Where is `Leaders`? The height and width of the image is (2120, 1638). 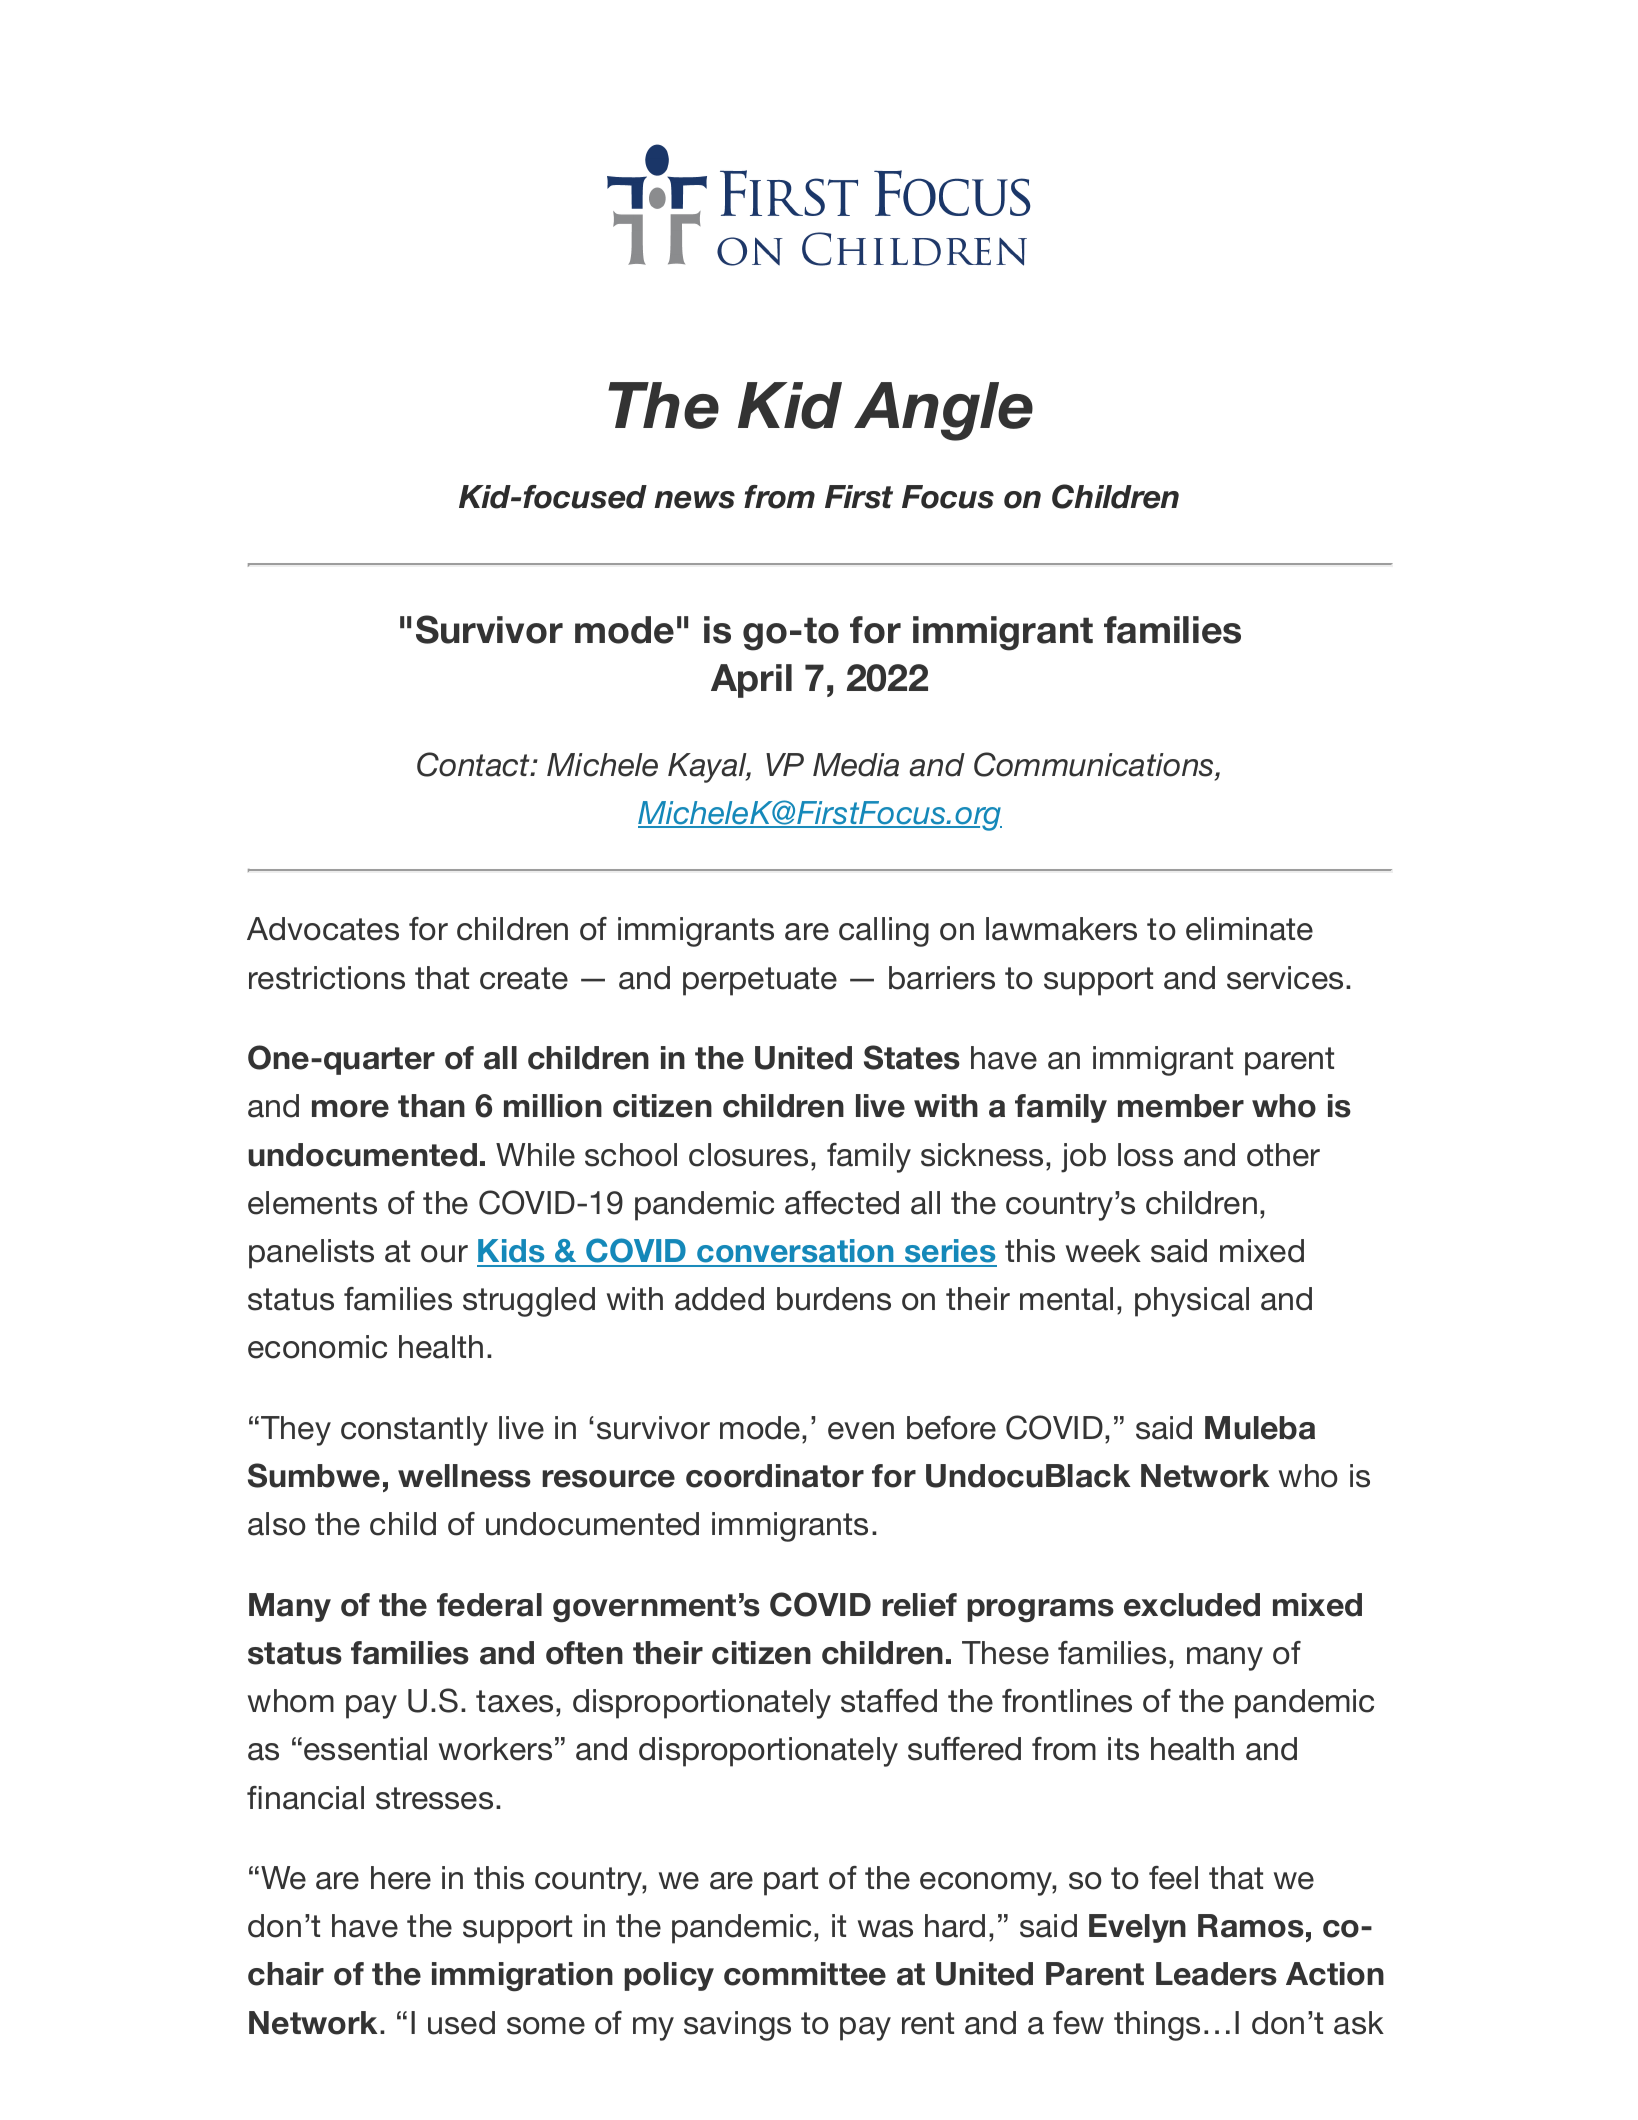
Leaders is located at coordinates (1216, 1974).
